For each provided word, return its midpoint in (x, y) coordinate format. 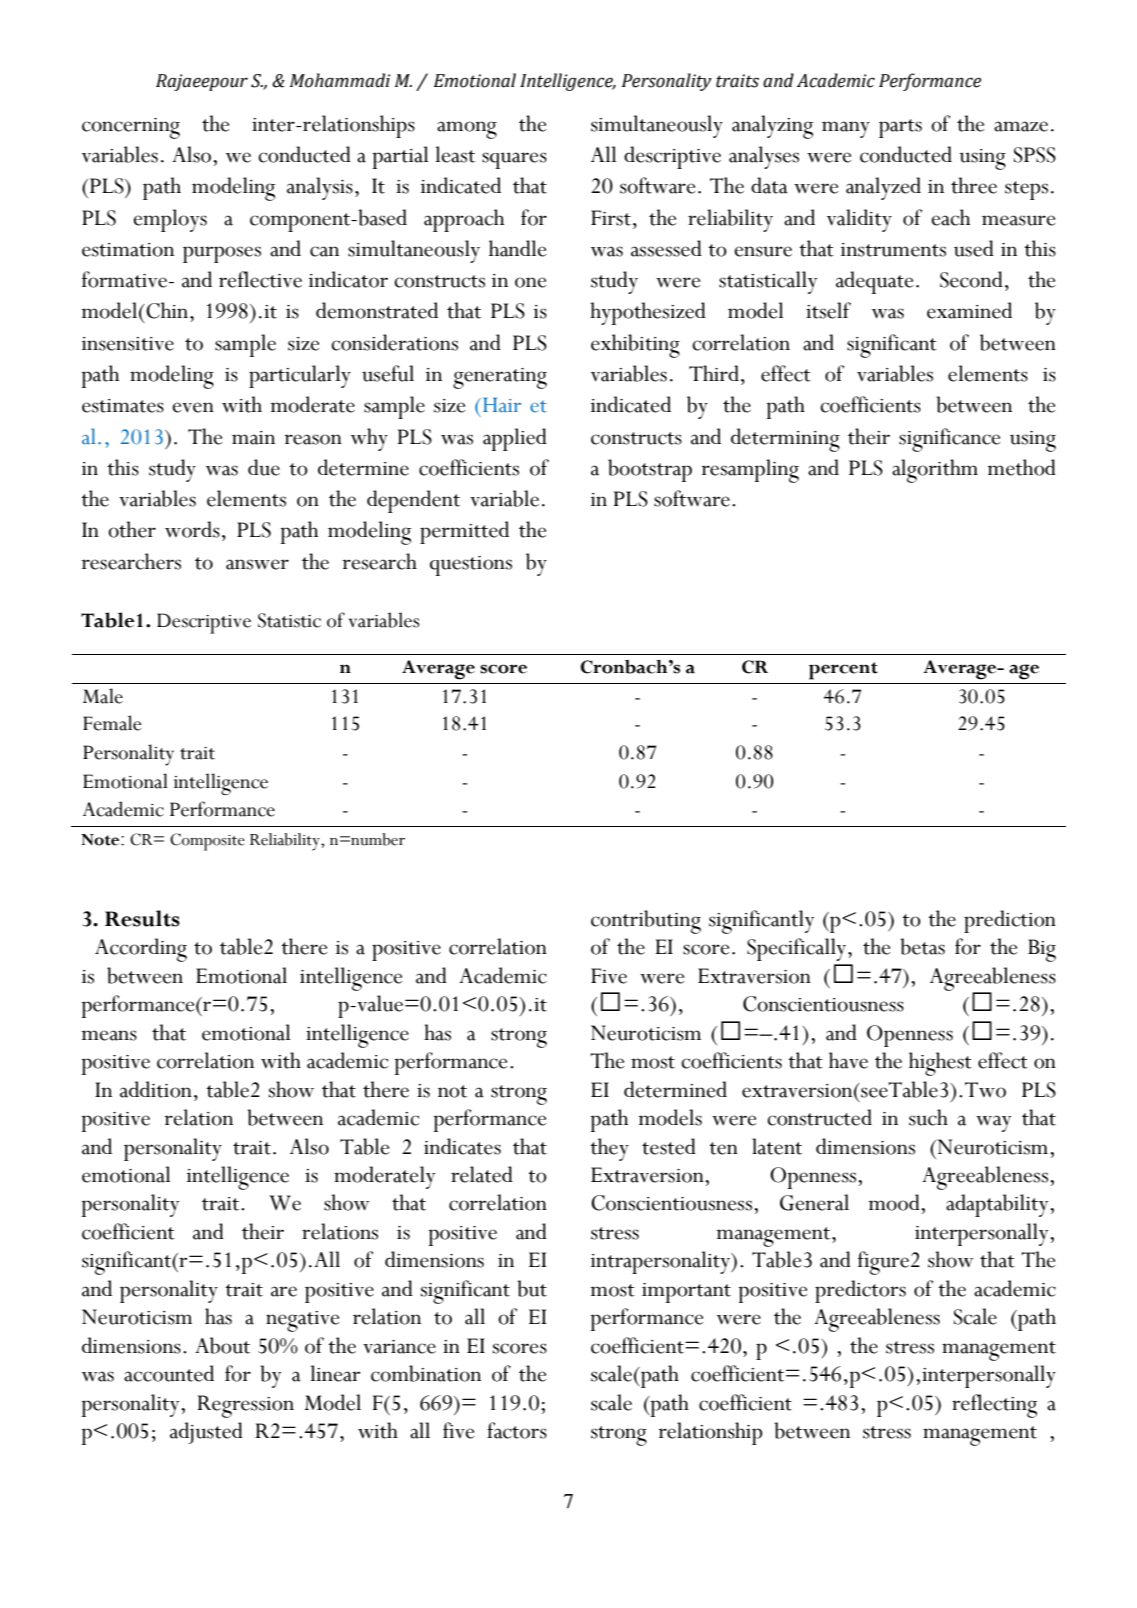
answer (257, 564)
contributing (646, 922)
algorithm (935, 471)
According (141, 950)
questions (471, 566)
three (974, 185)
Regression (245, 1406)
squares (514, 160)
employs (170, 220)
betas (922, 946)
